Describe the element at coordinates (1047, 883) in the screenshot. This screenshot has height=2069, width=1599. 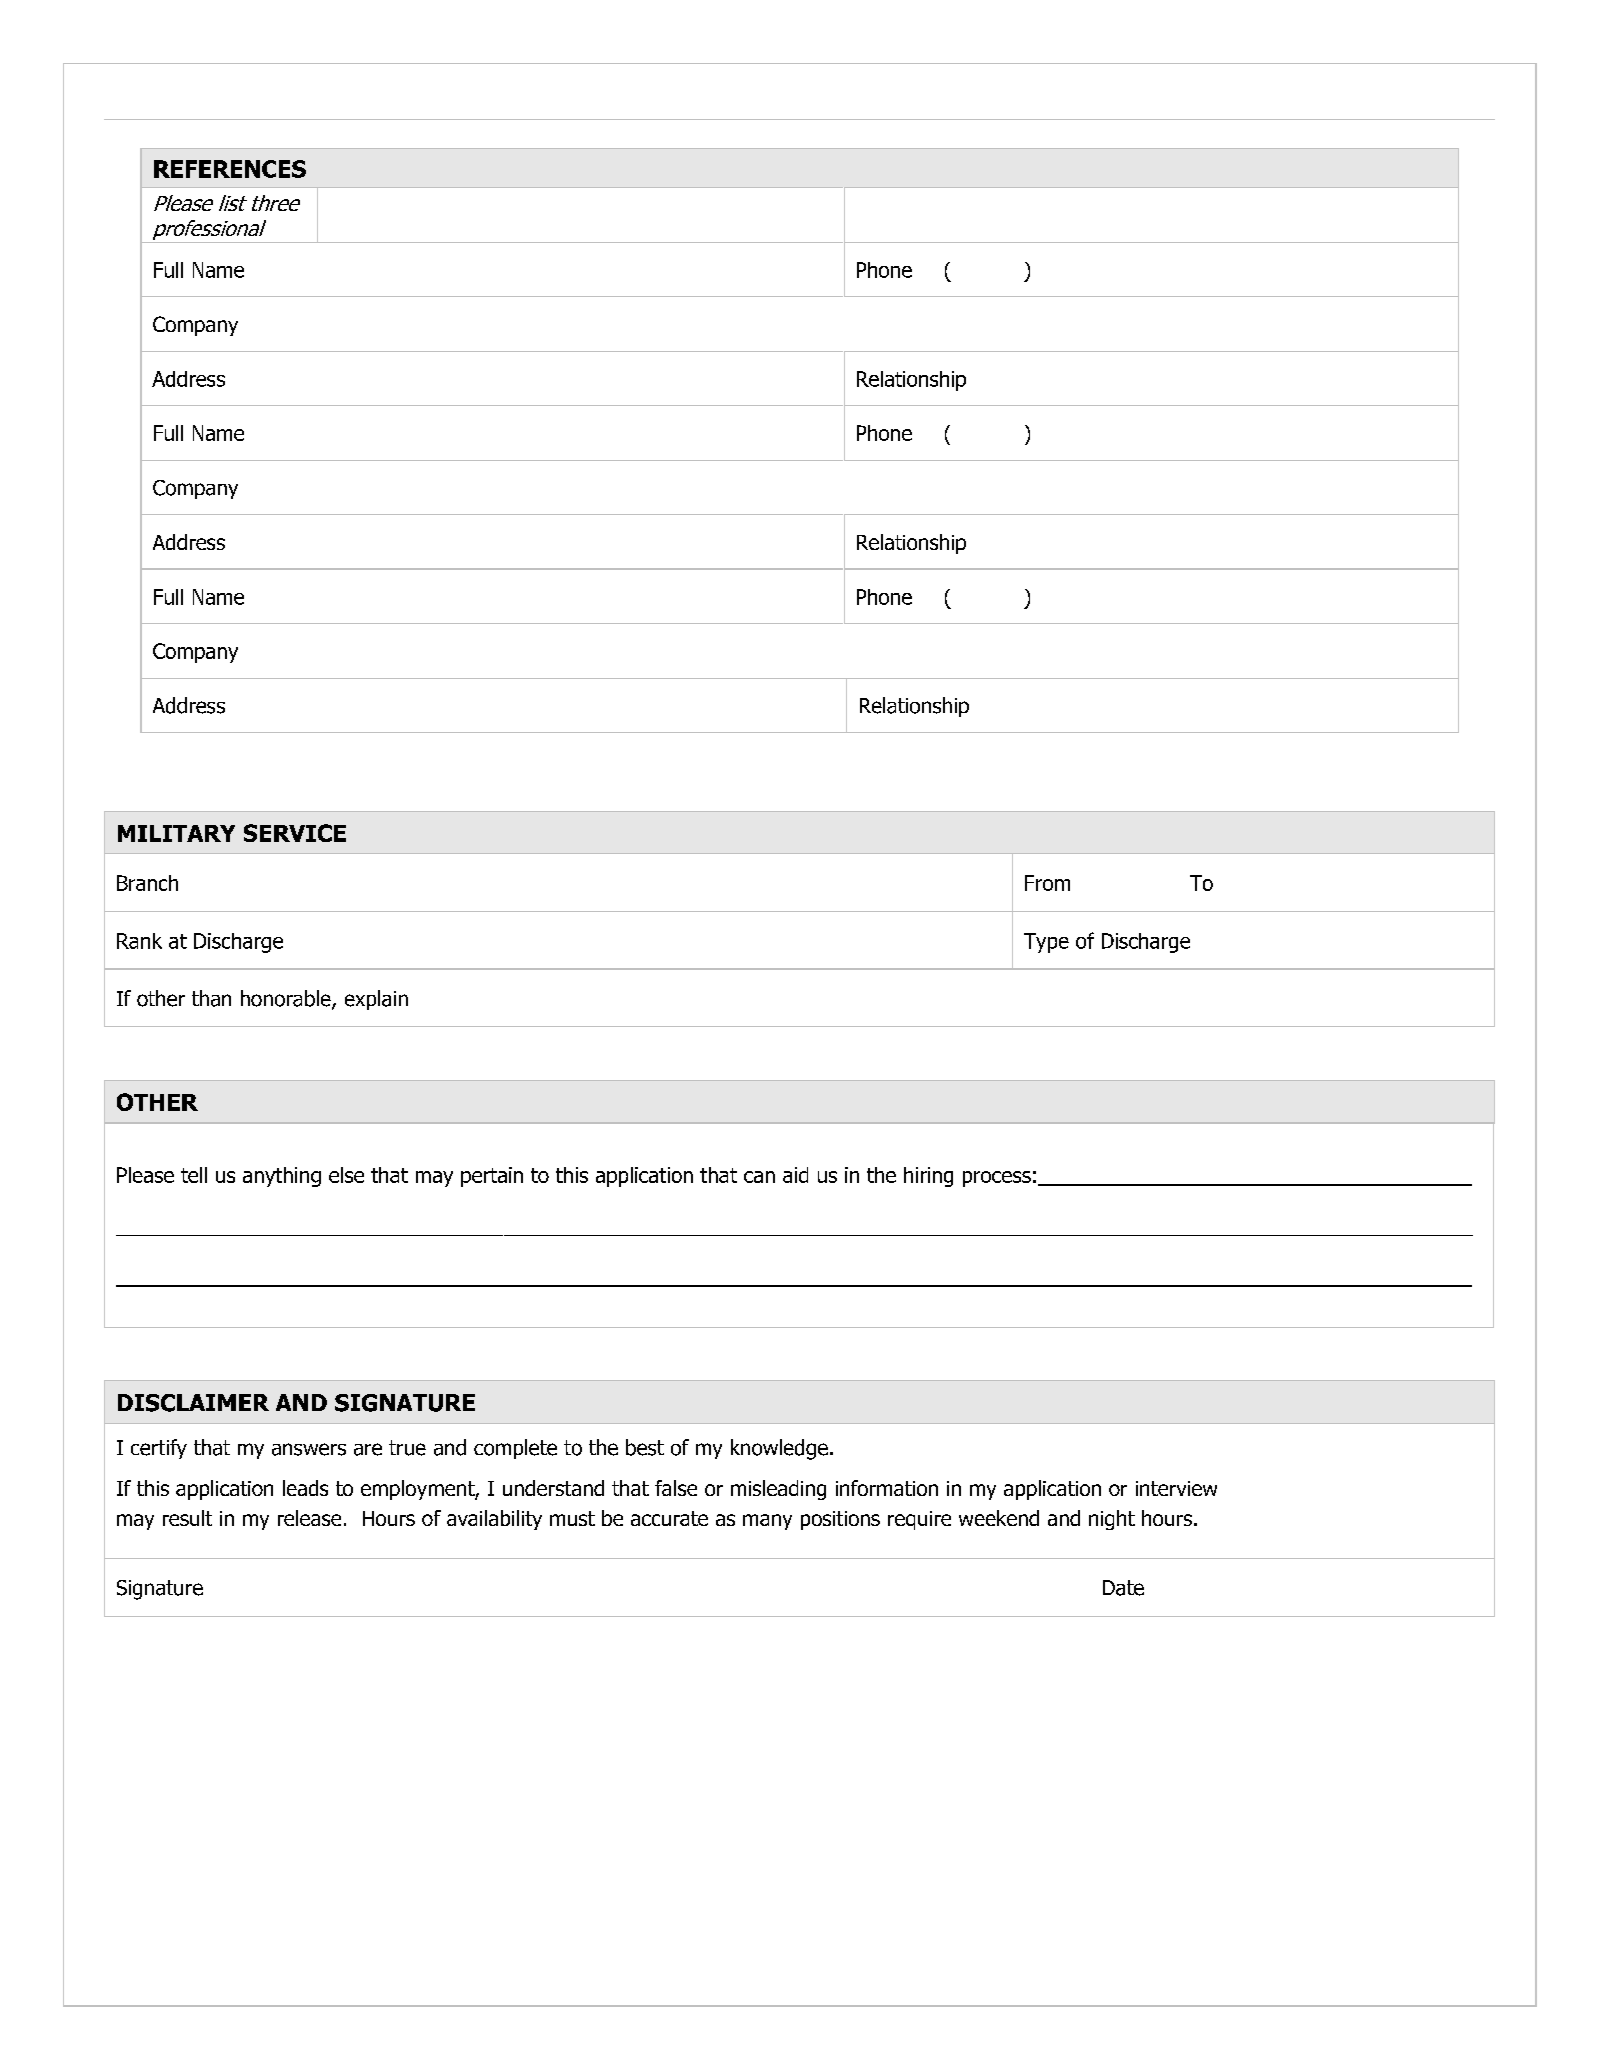
I see `From` at that location.
